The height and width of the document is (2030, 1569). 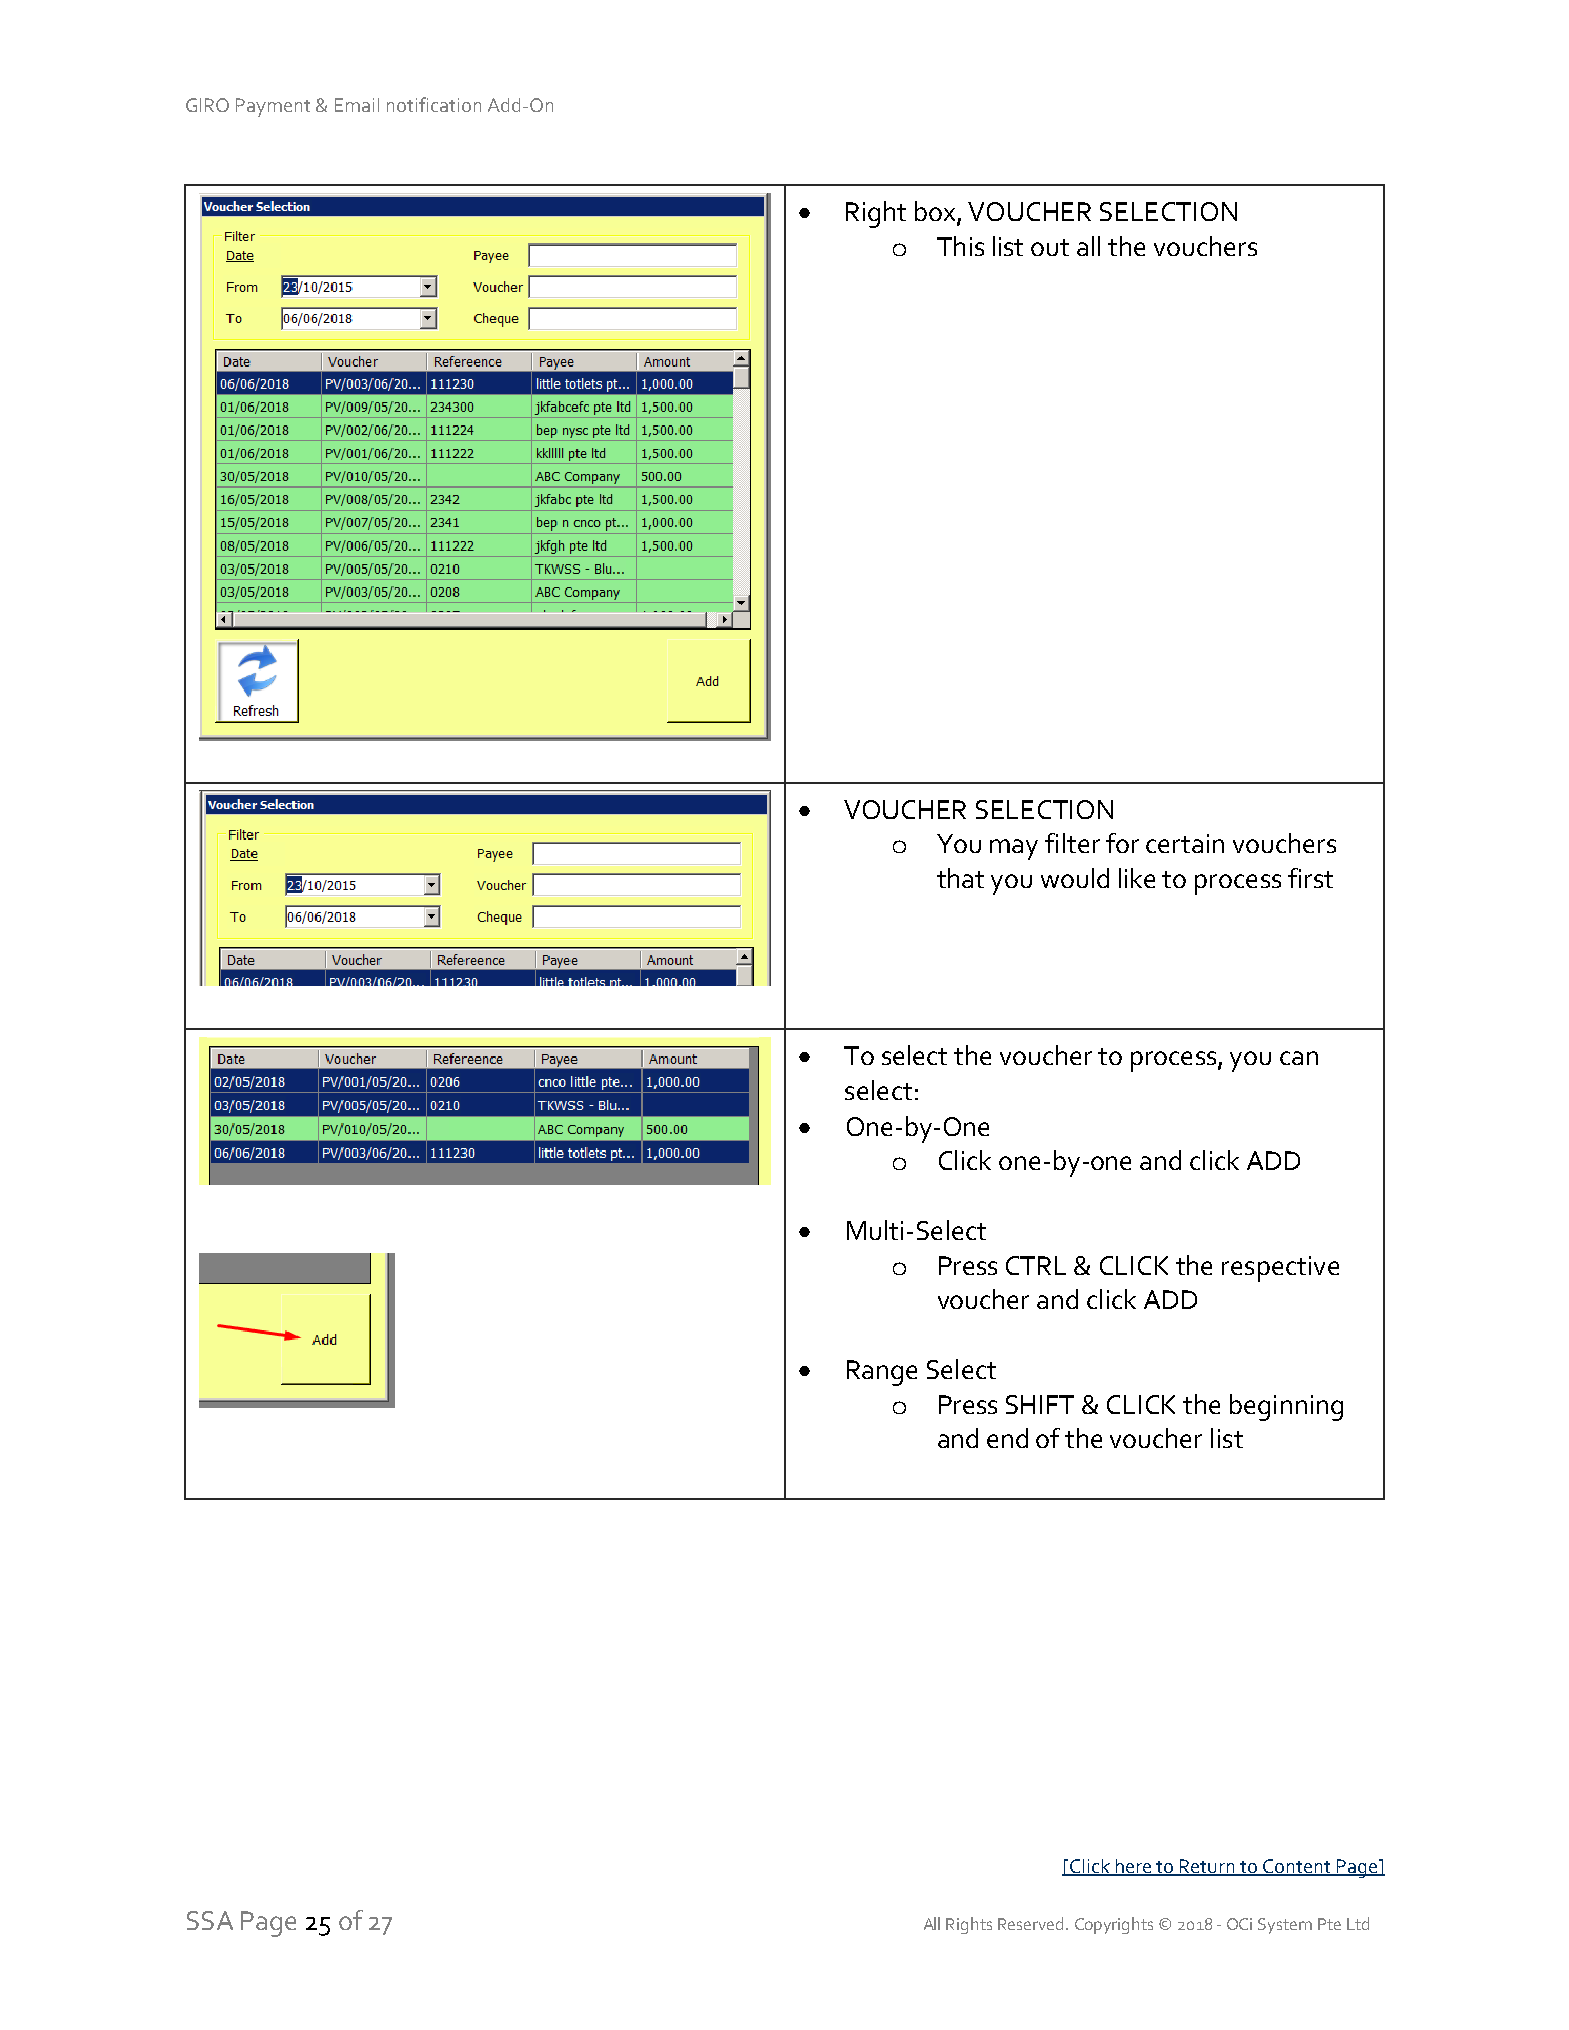 I want to click on out, so click(x=1050, y=247).
